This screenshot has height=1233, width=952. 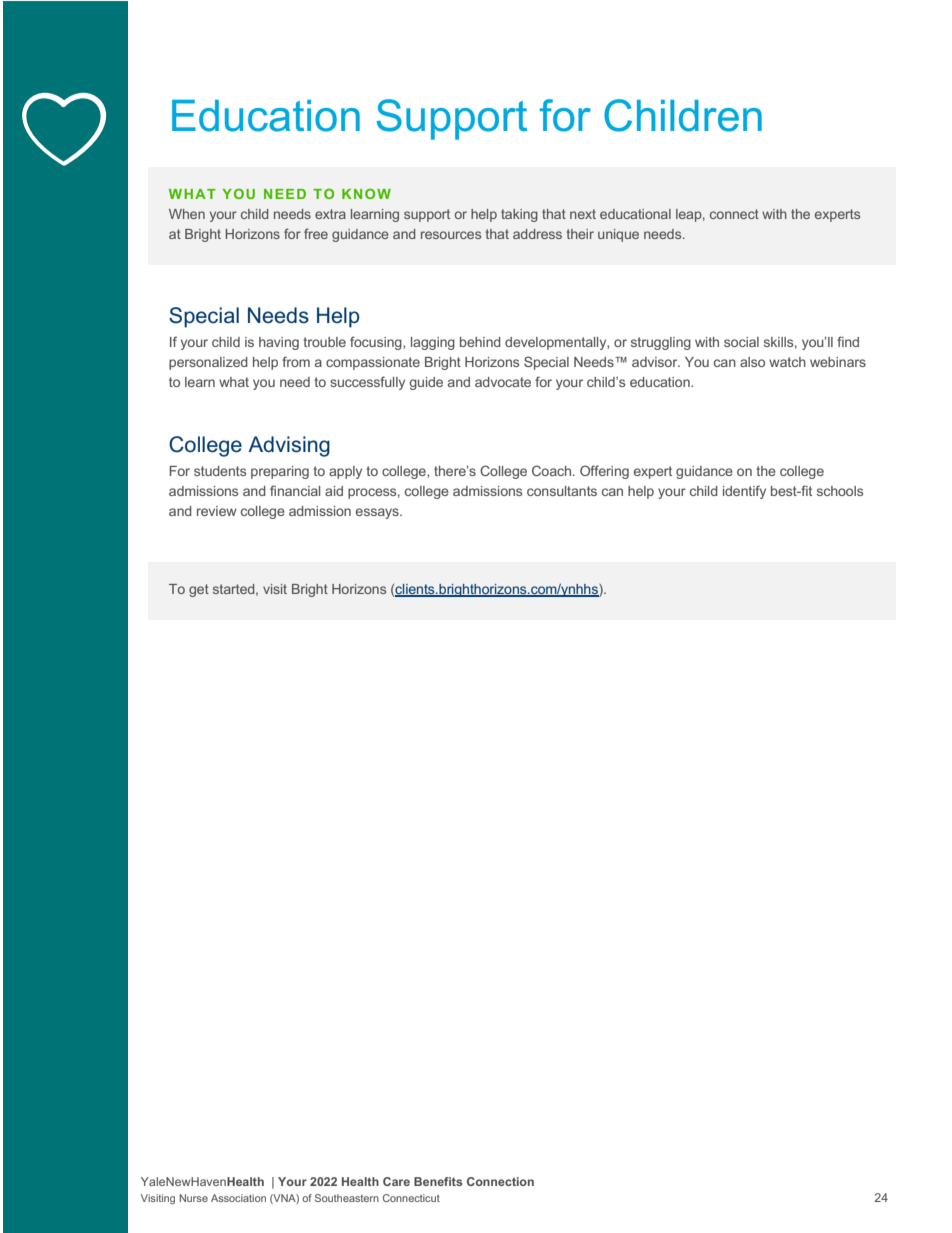 What do you see at coordinates (744, 492) in the screenshot?
I see `identify` at bounding box center [744, 492].
